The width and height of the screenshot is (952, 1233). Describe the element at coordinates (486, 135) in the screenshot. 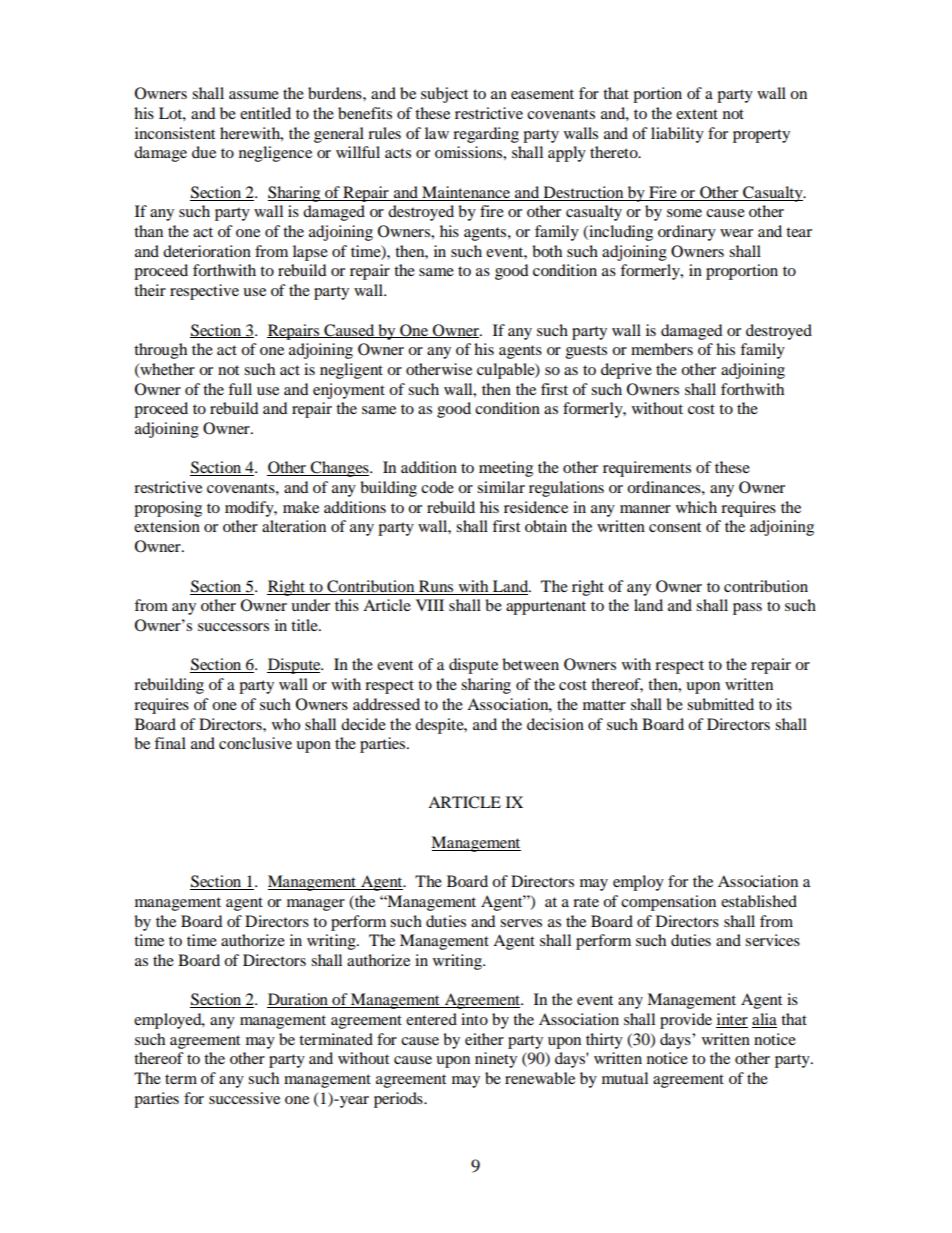

I see `regarding` at that location.
